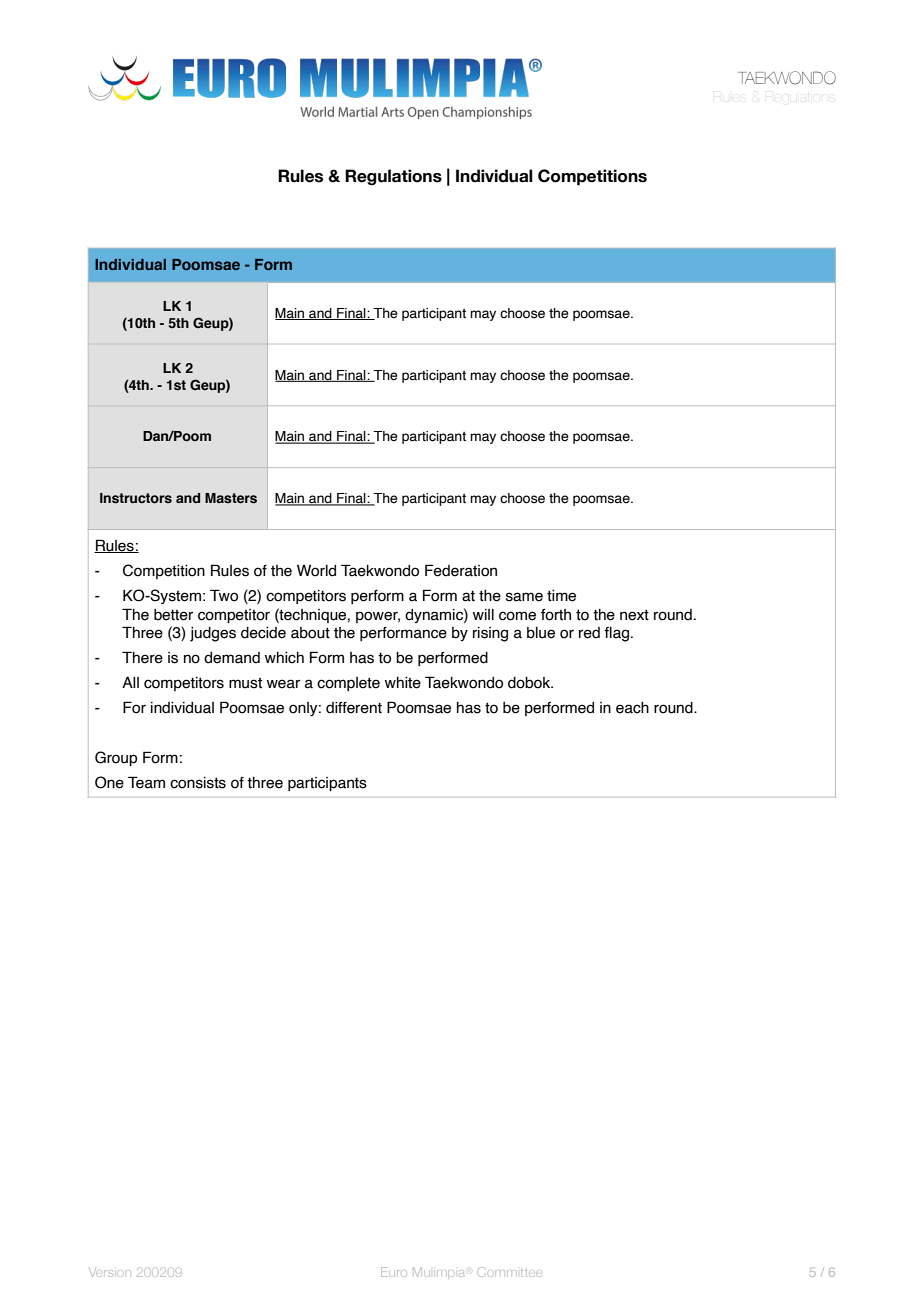 The height and width of the screenshot is (1308, 924). Describe the element at coordinates (224, 595) in the screenshot. I see `Two` at that location.
